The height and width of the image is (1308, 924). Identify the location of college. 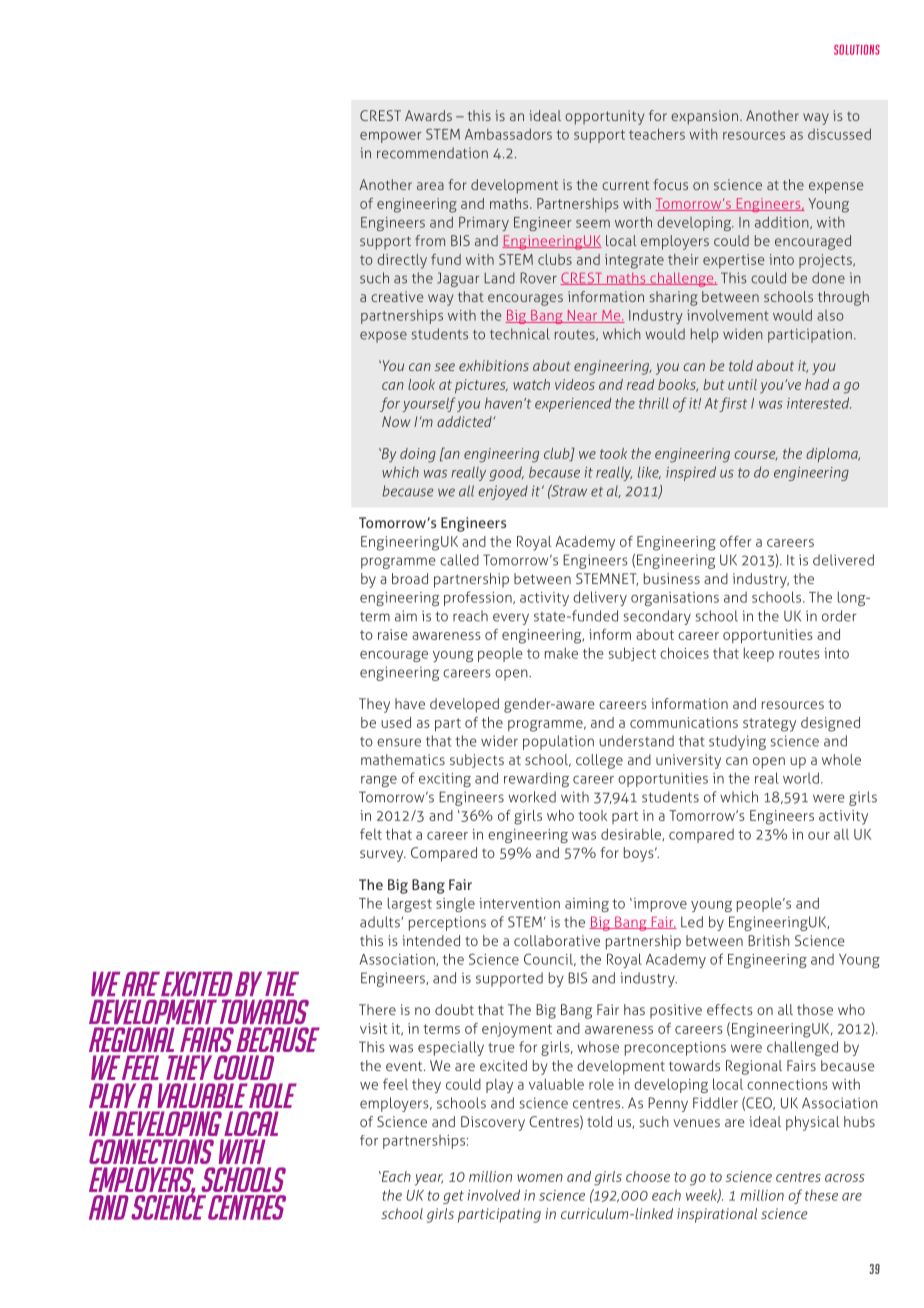
(599, 761).
